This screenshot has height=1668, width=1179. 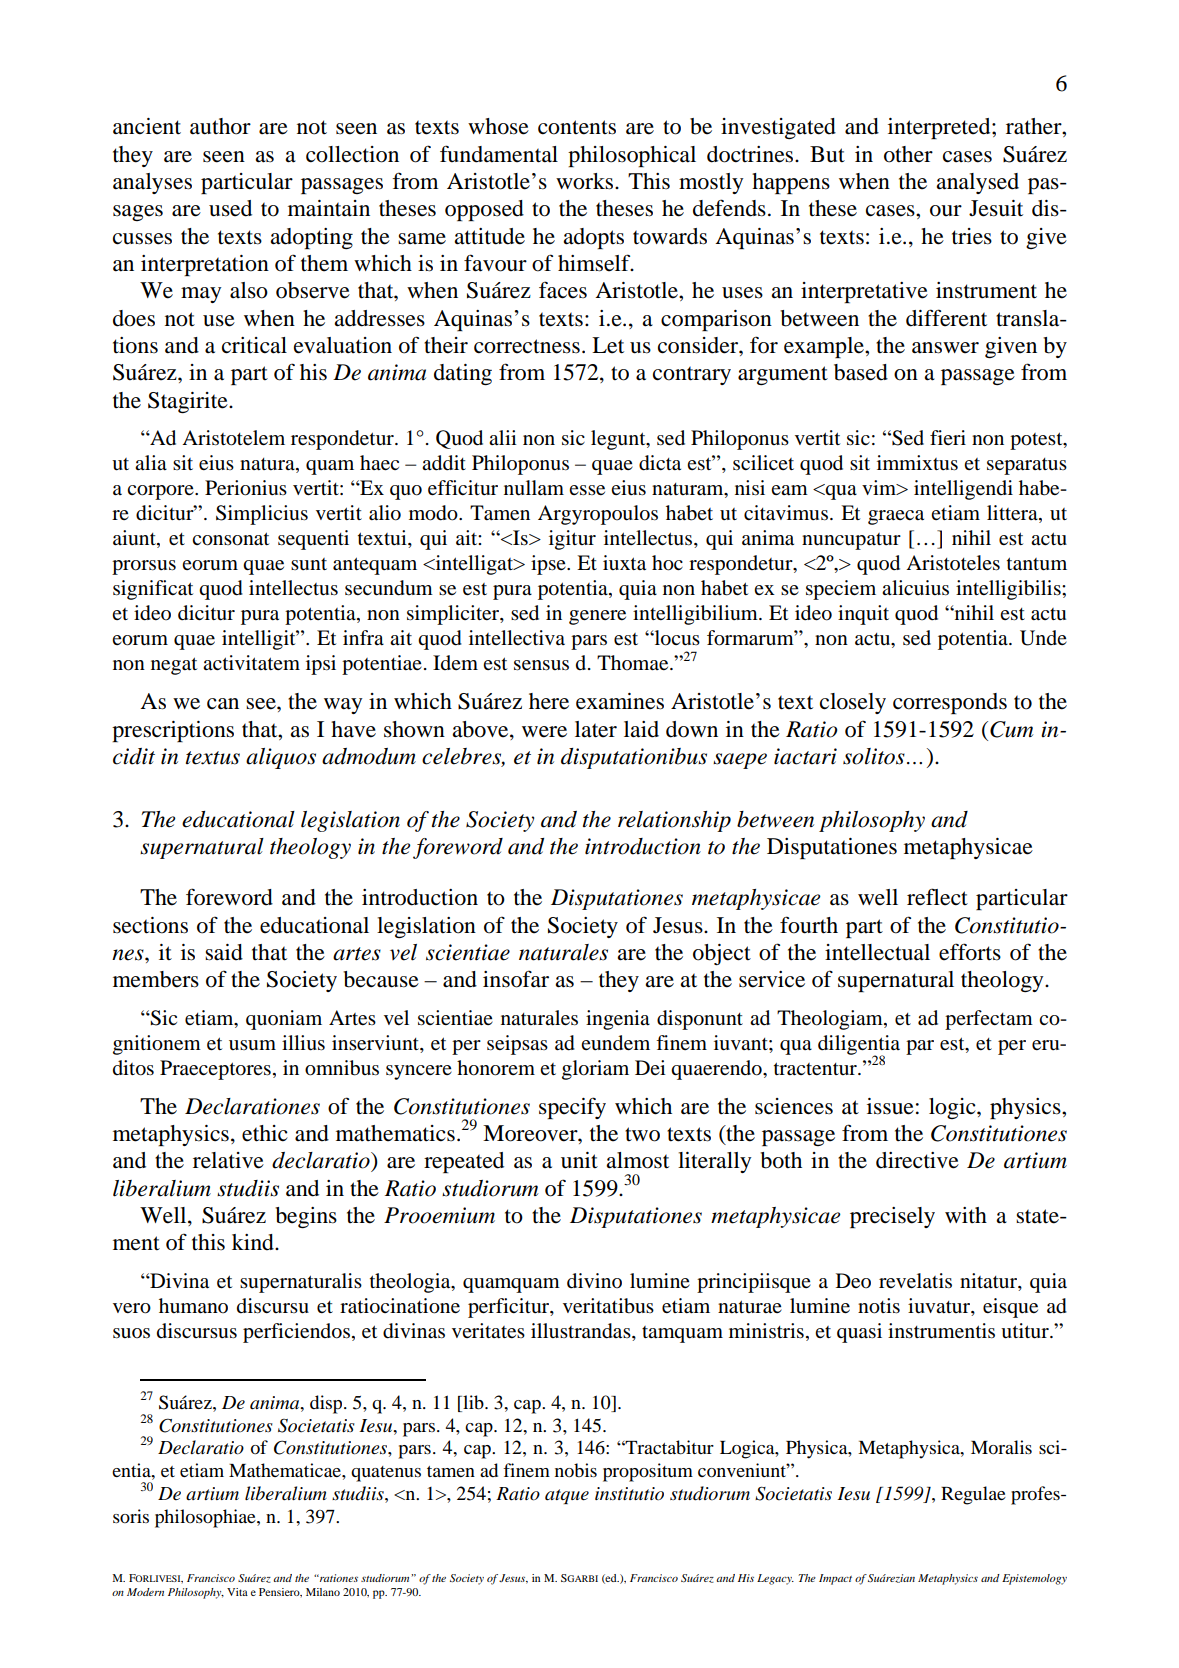 What do you see at coordinates (937, 897) in the screenshot?
I see `reflect` at bounding box center [937, 897].
